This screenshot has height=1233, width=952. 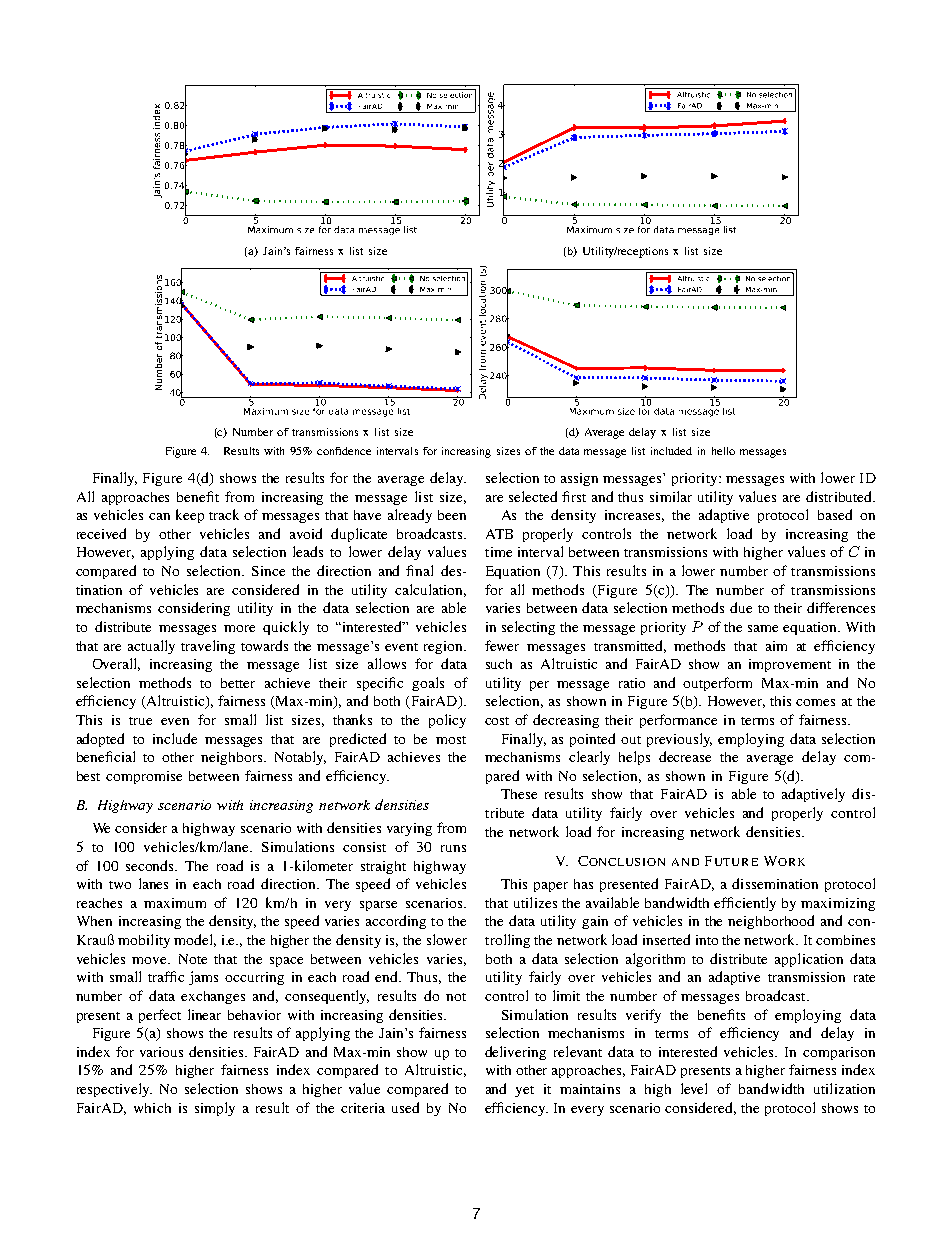 I want to click on hello, so click(x=723, y=451).
